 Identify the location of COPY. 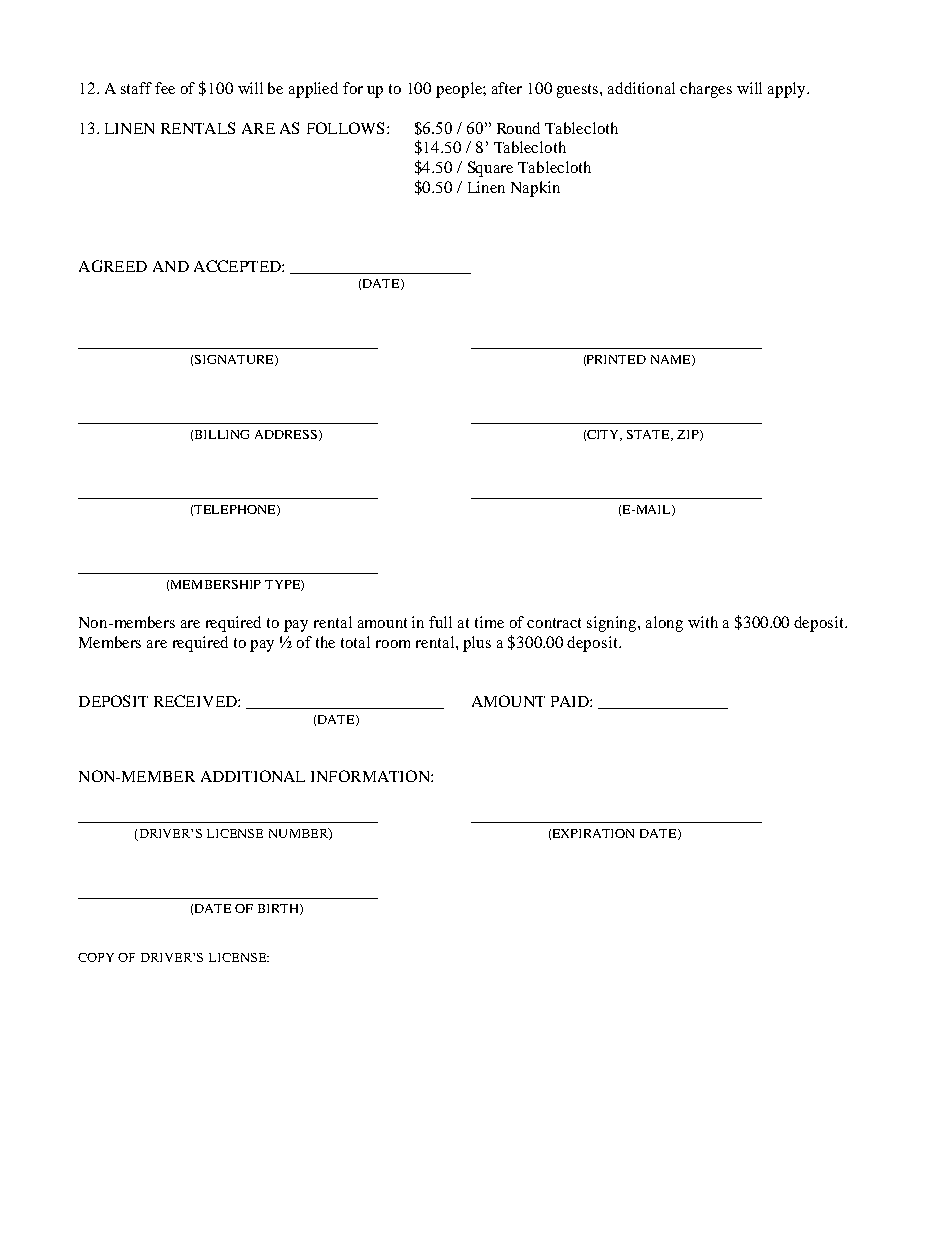
(96, 957).
